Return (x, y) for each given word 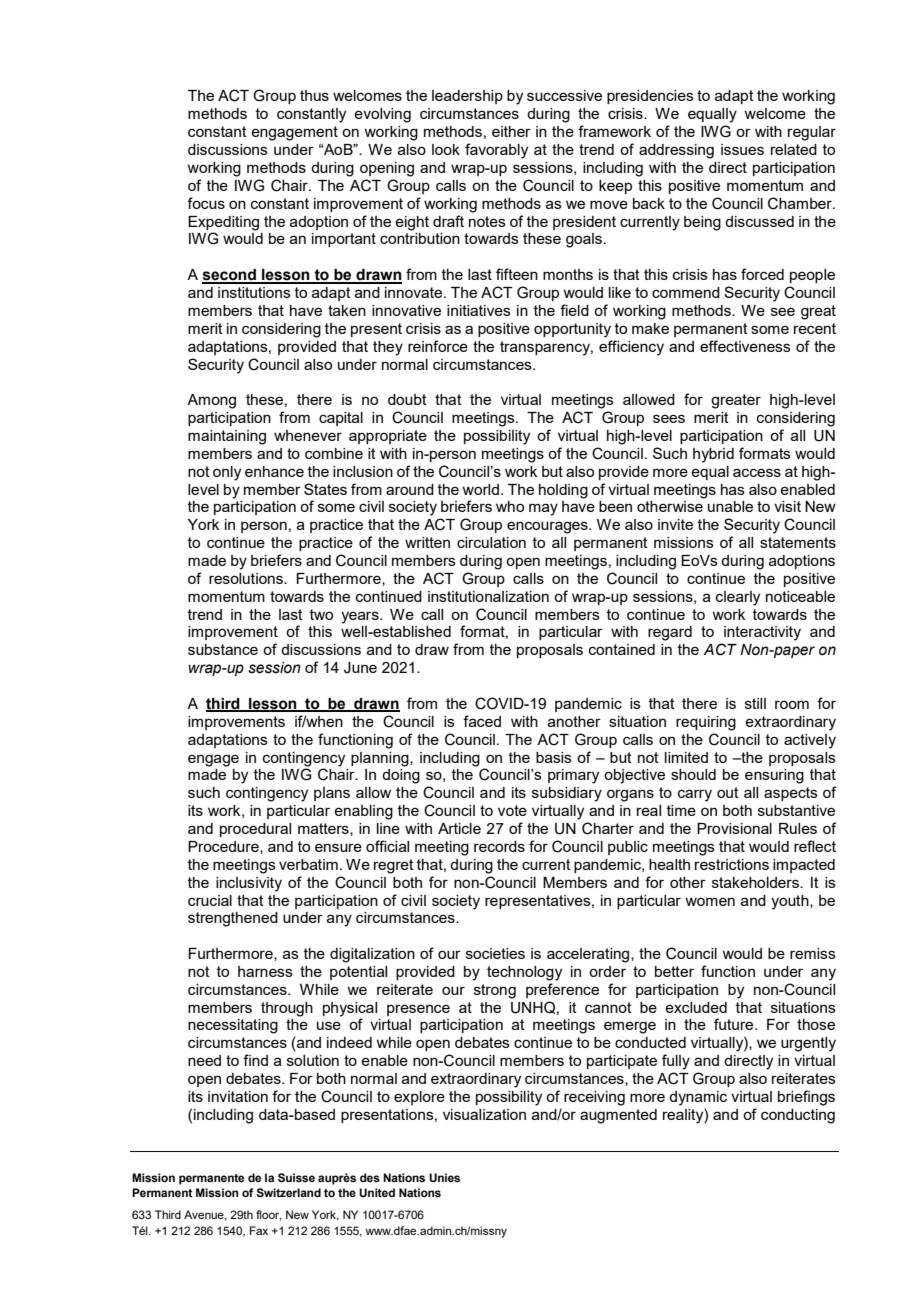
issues (742, 149)
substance (223, 649)
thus (314, 95)
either (511, 131)
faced (482, 721)
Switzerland (288, 1192)
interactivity (762, 633)
